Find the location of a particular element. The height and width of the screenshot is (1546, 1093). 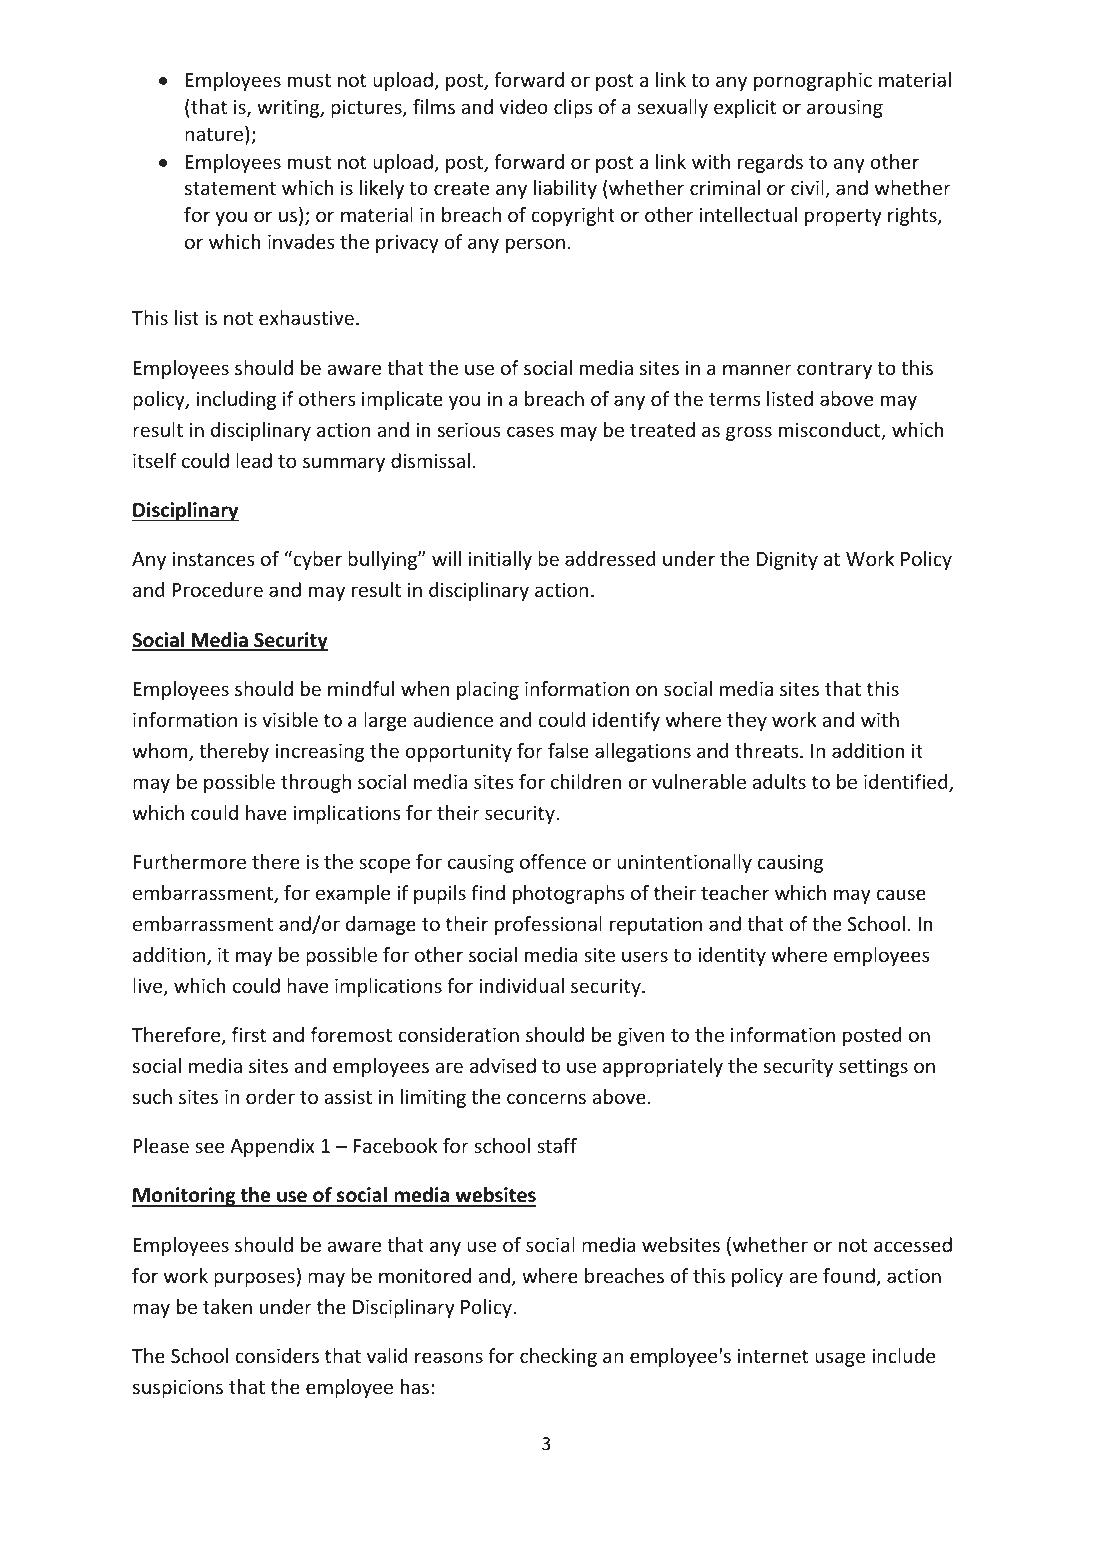

identity is located at coordinates (732, 956).
